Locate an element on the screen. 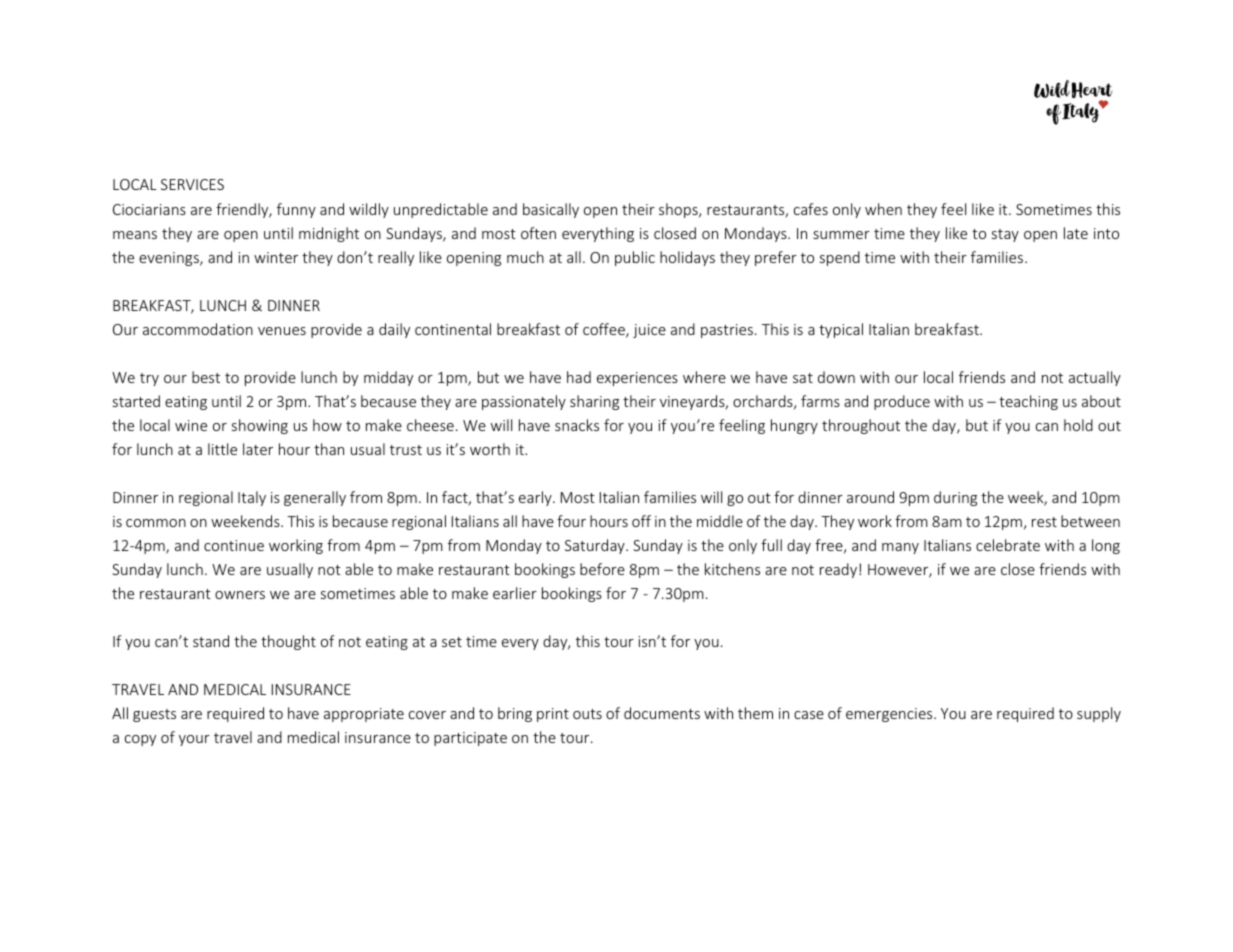  snacks is located at coordinates (577, 425).
